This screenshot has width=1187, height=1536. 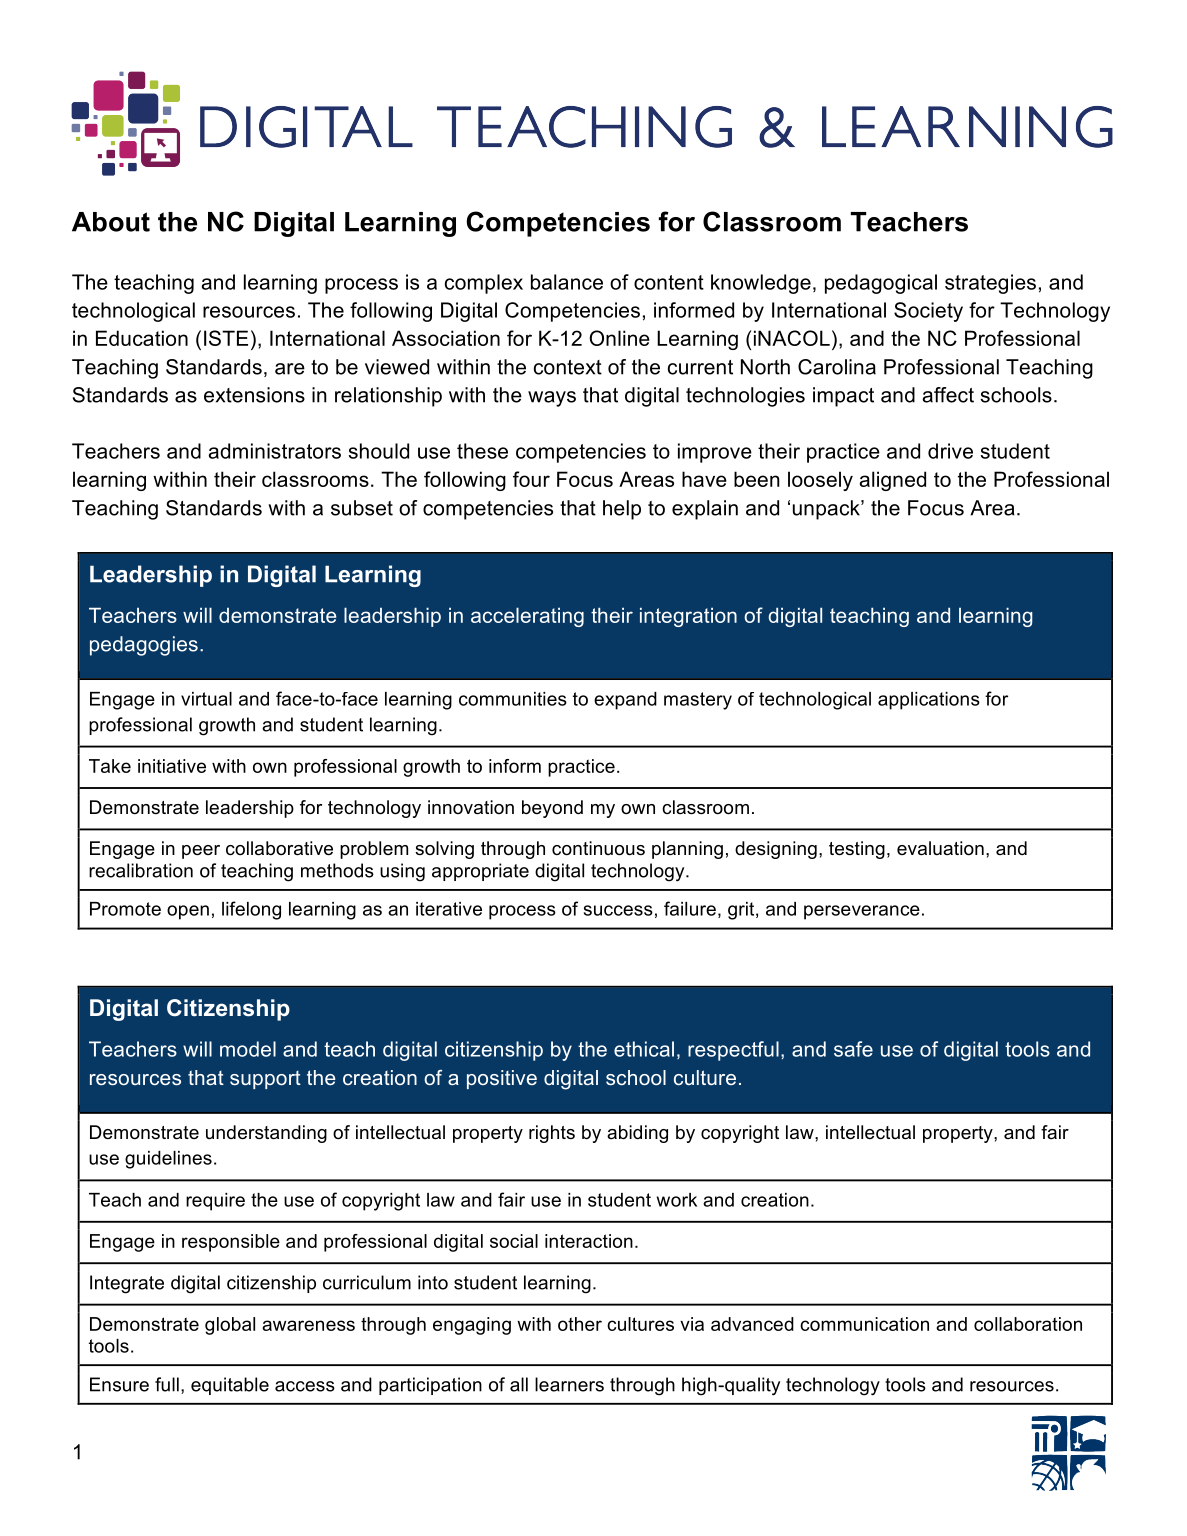 What do you see at coordinates (567, 282) in the screenshot?
I see `balance` at bounding box center [567, 282].
